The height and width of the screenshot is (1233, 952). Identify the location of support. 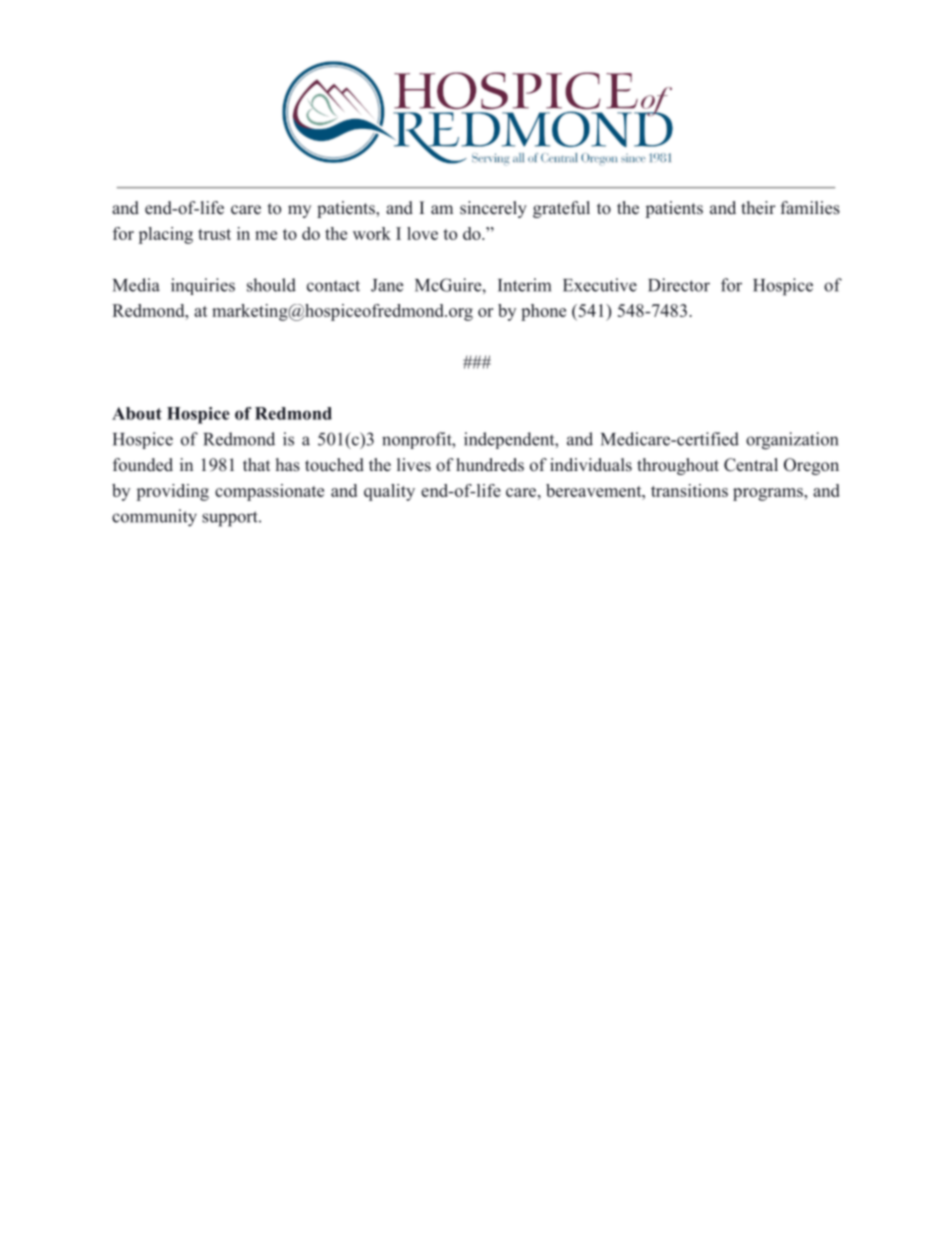
(231, 519).
